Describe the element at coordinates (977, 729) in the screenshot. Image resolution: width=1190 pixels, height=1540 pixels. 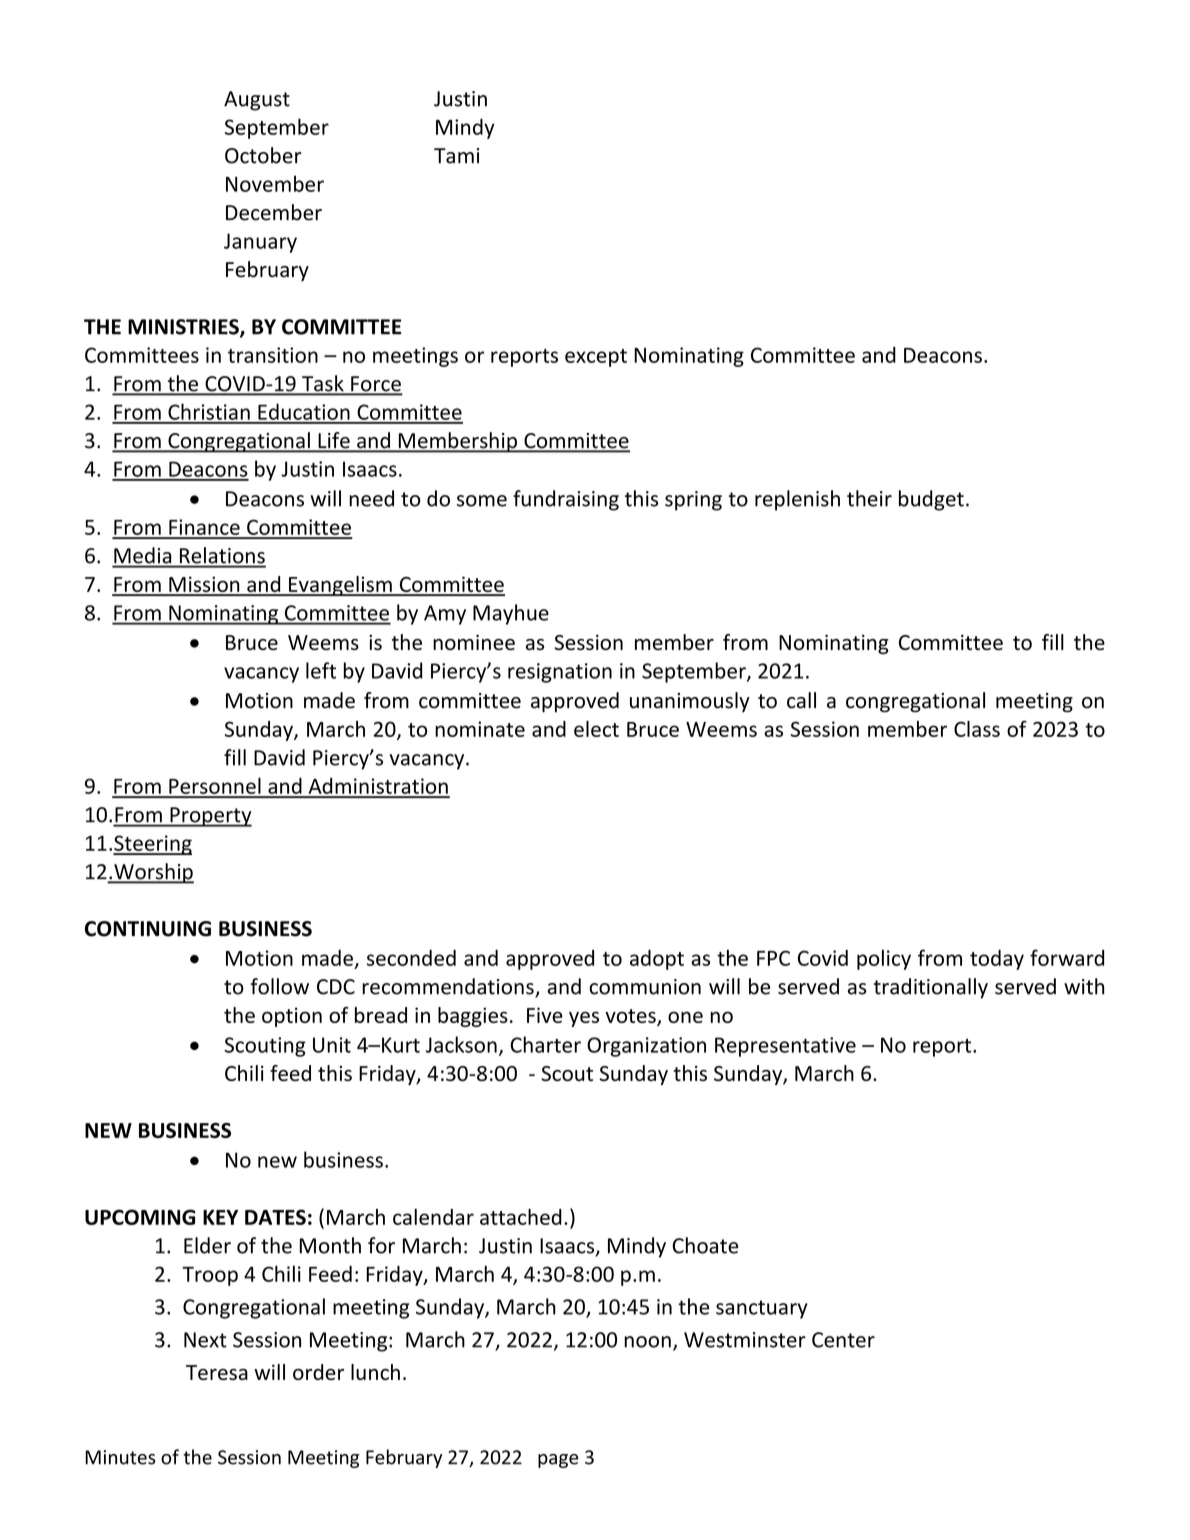
I see `Class` at that location.
